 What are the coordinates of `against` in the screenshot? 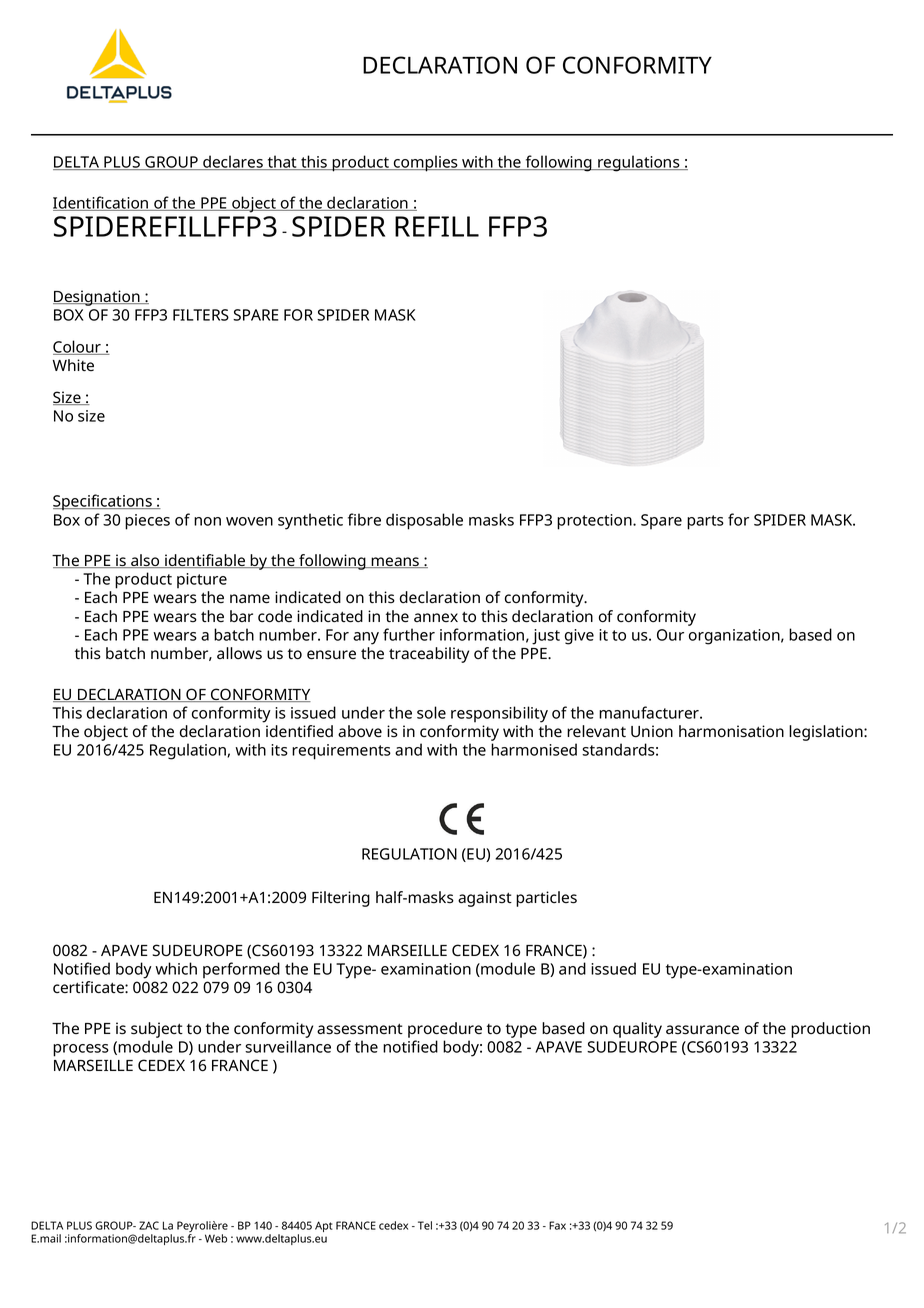 It's located at (485, 899).
